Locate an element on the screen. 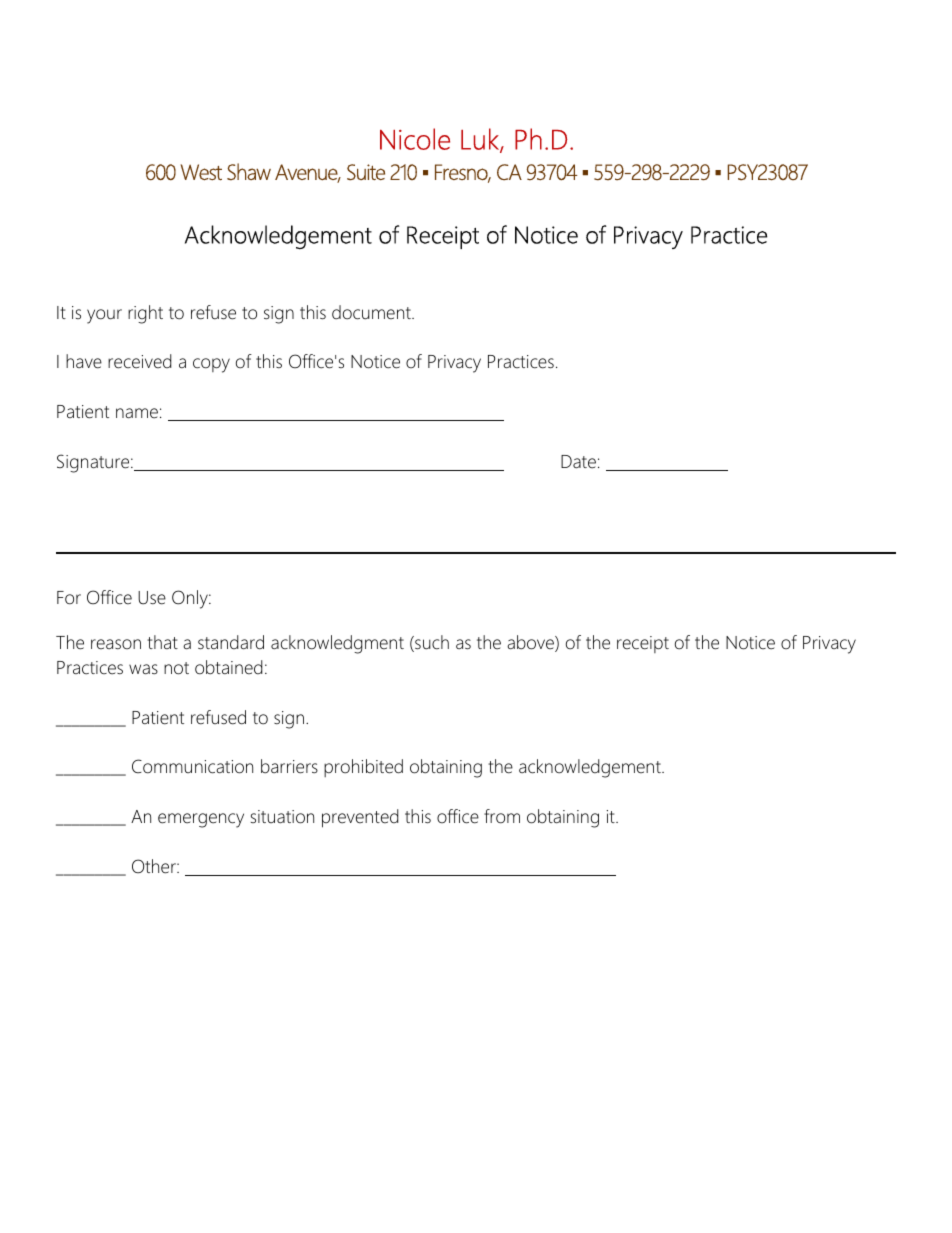  Suite is located at coordinates (366, 172).
